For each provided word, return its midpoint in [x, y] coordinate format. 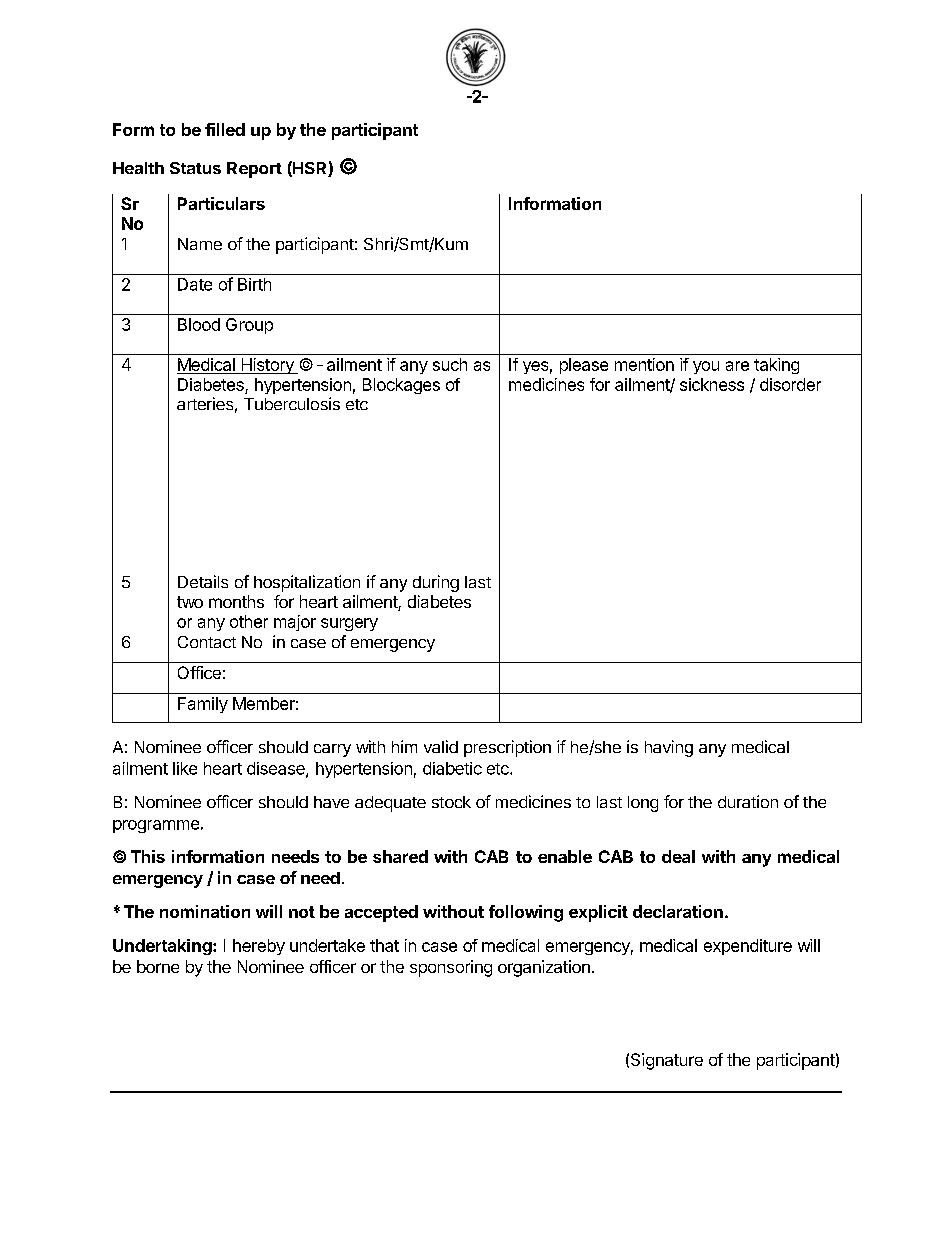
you [706, 367]
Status [195, 168]
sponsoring [451, 968]
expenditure [748, 947]
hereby [259, 947]
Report [254, 170]
